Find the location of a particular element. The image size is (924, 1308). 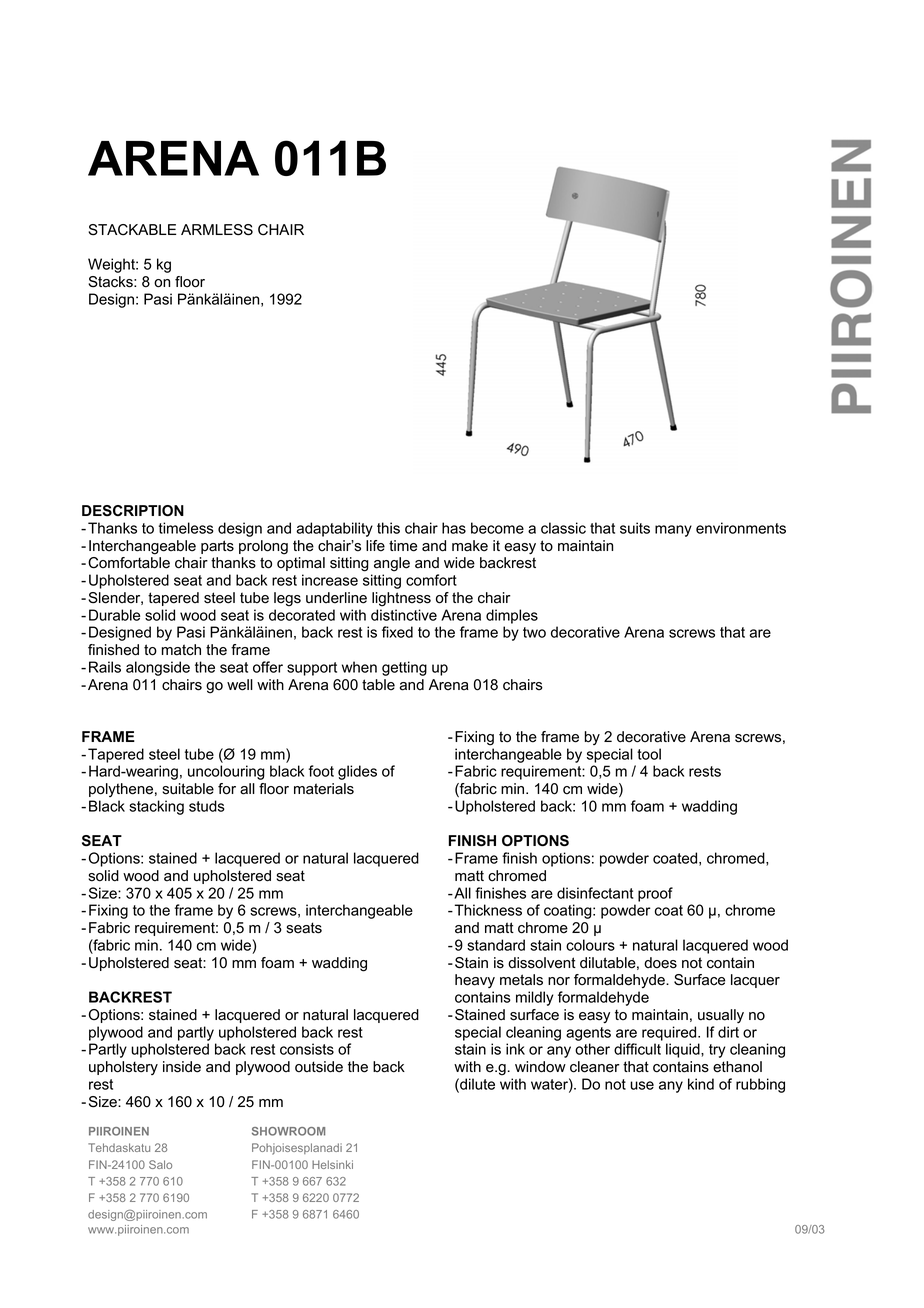

has is located at coordinates (454, 528).
